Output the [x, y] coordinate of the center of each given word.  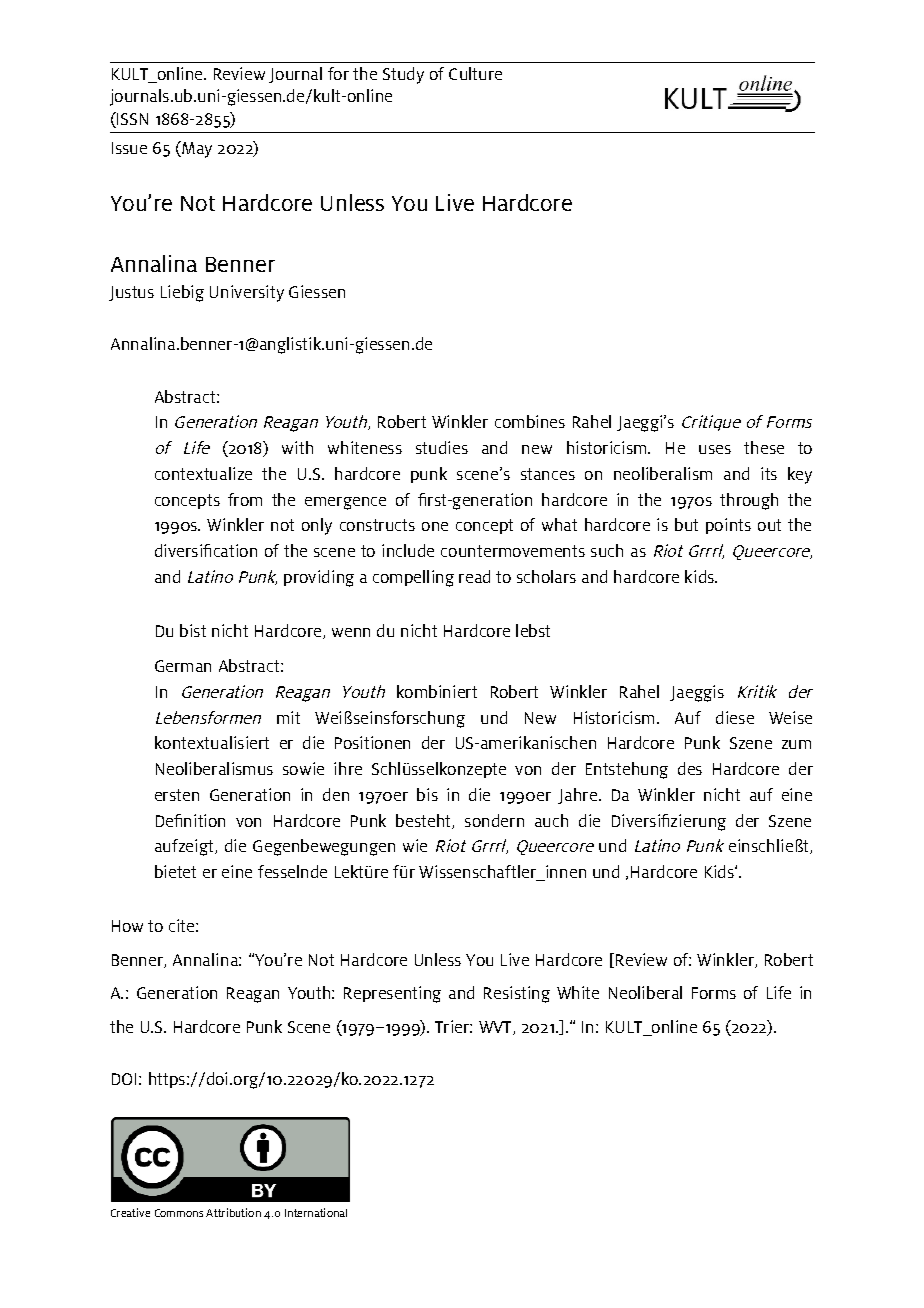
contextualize [203, 473]
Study [403, 75]
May [196, 149]
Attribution [233, 1212]
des [690, 768]
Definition [190, 820]
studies [442, 447]
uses [715, 449]
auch [551, 820]
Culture [475, 73]
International [316, 1212]
